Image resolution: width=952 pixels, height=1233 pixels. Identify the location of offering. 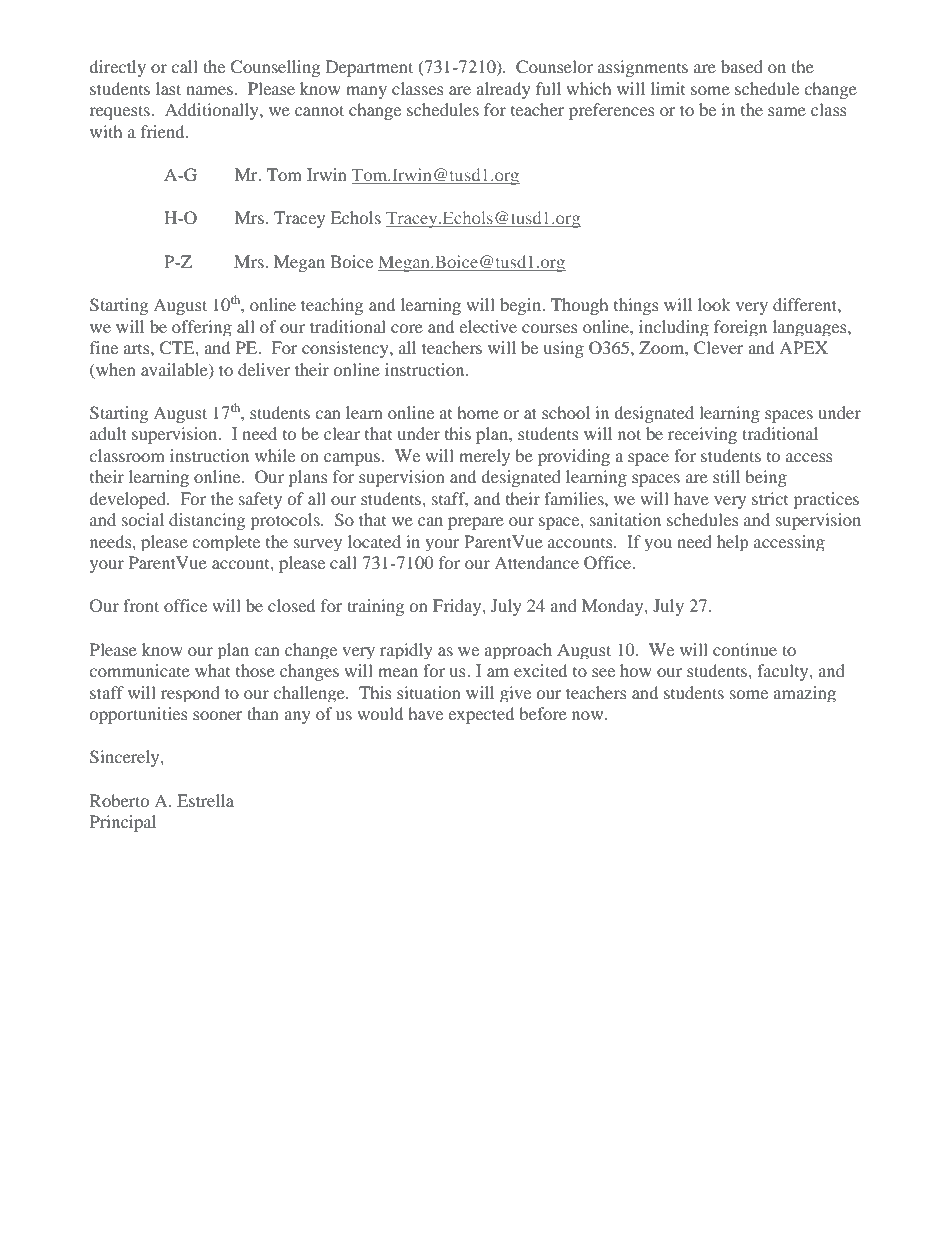
(202, 328).
